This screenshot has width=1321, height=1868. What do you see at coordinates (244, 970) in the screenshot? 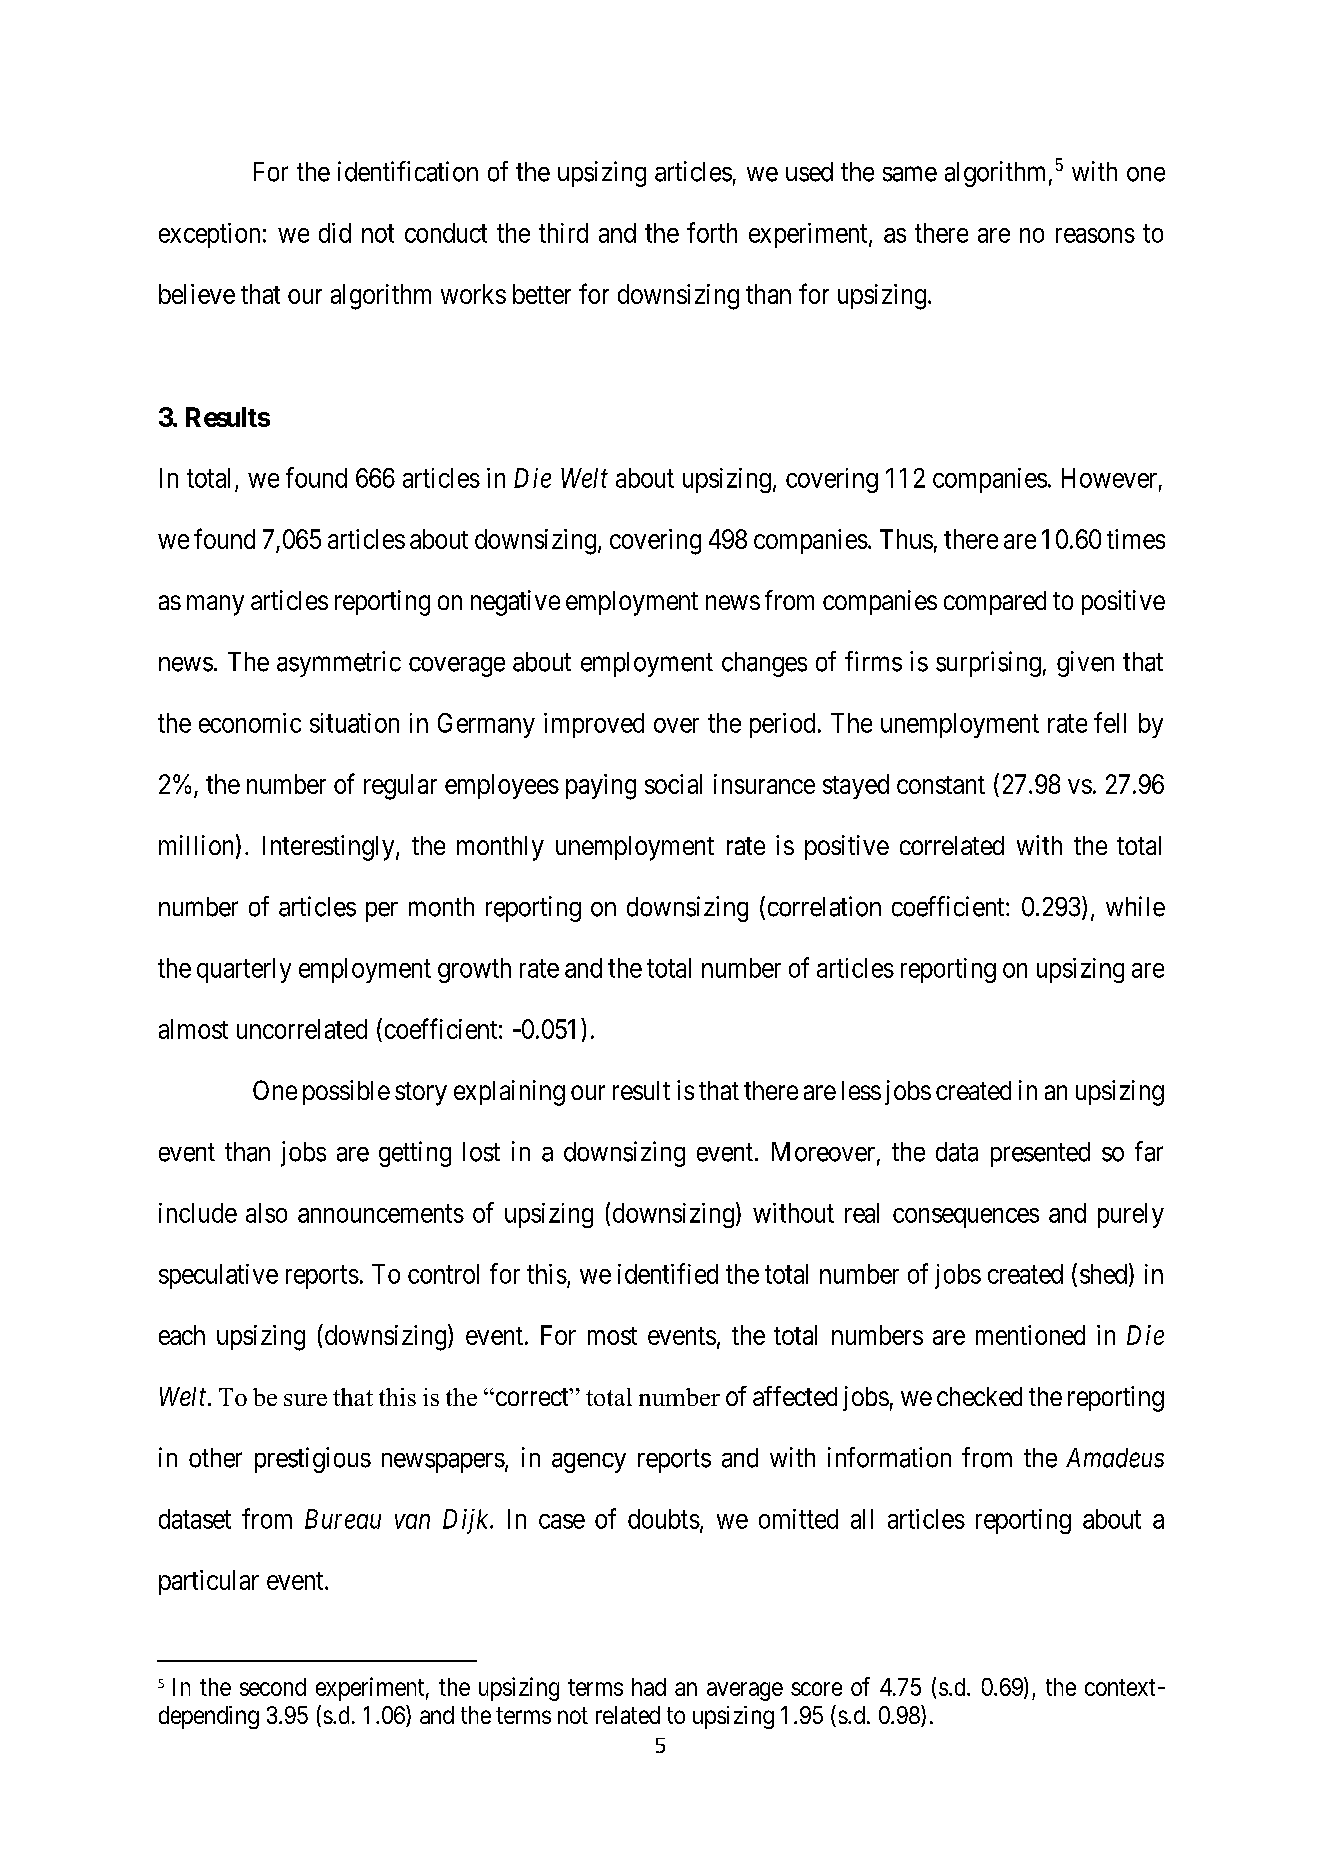
I see `quarterly` at bounding box center [244, 970].
